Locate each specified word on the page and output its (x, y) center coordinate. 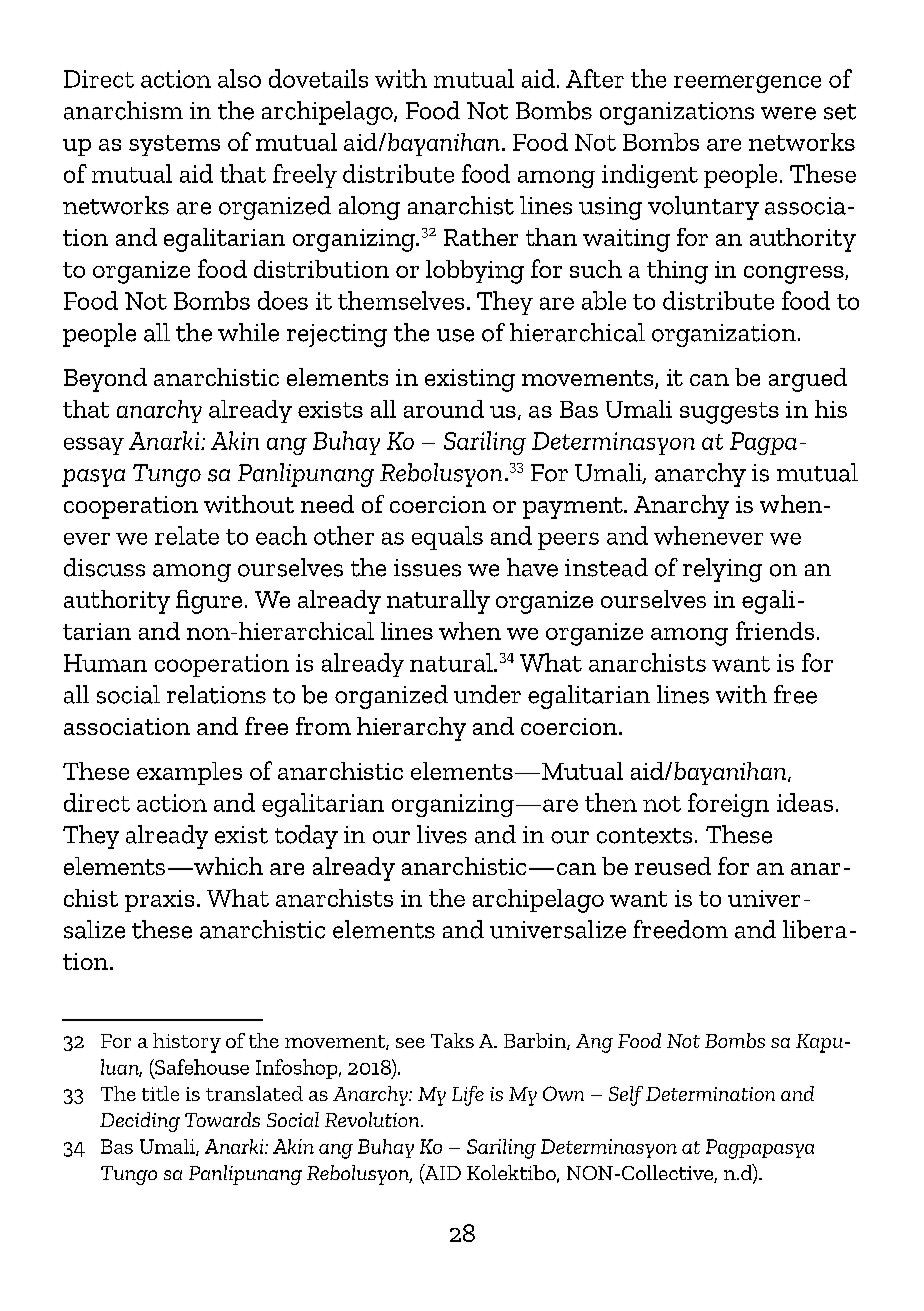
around (444, 409)
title (160, 1093)
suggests (729, 413)
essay (94, 446)
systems (174, 145)
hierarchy (411, 729)
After (595, 78)
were (788, 113)
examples (189, 773)
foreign (728, 805)
